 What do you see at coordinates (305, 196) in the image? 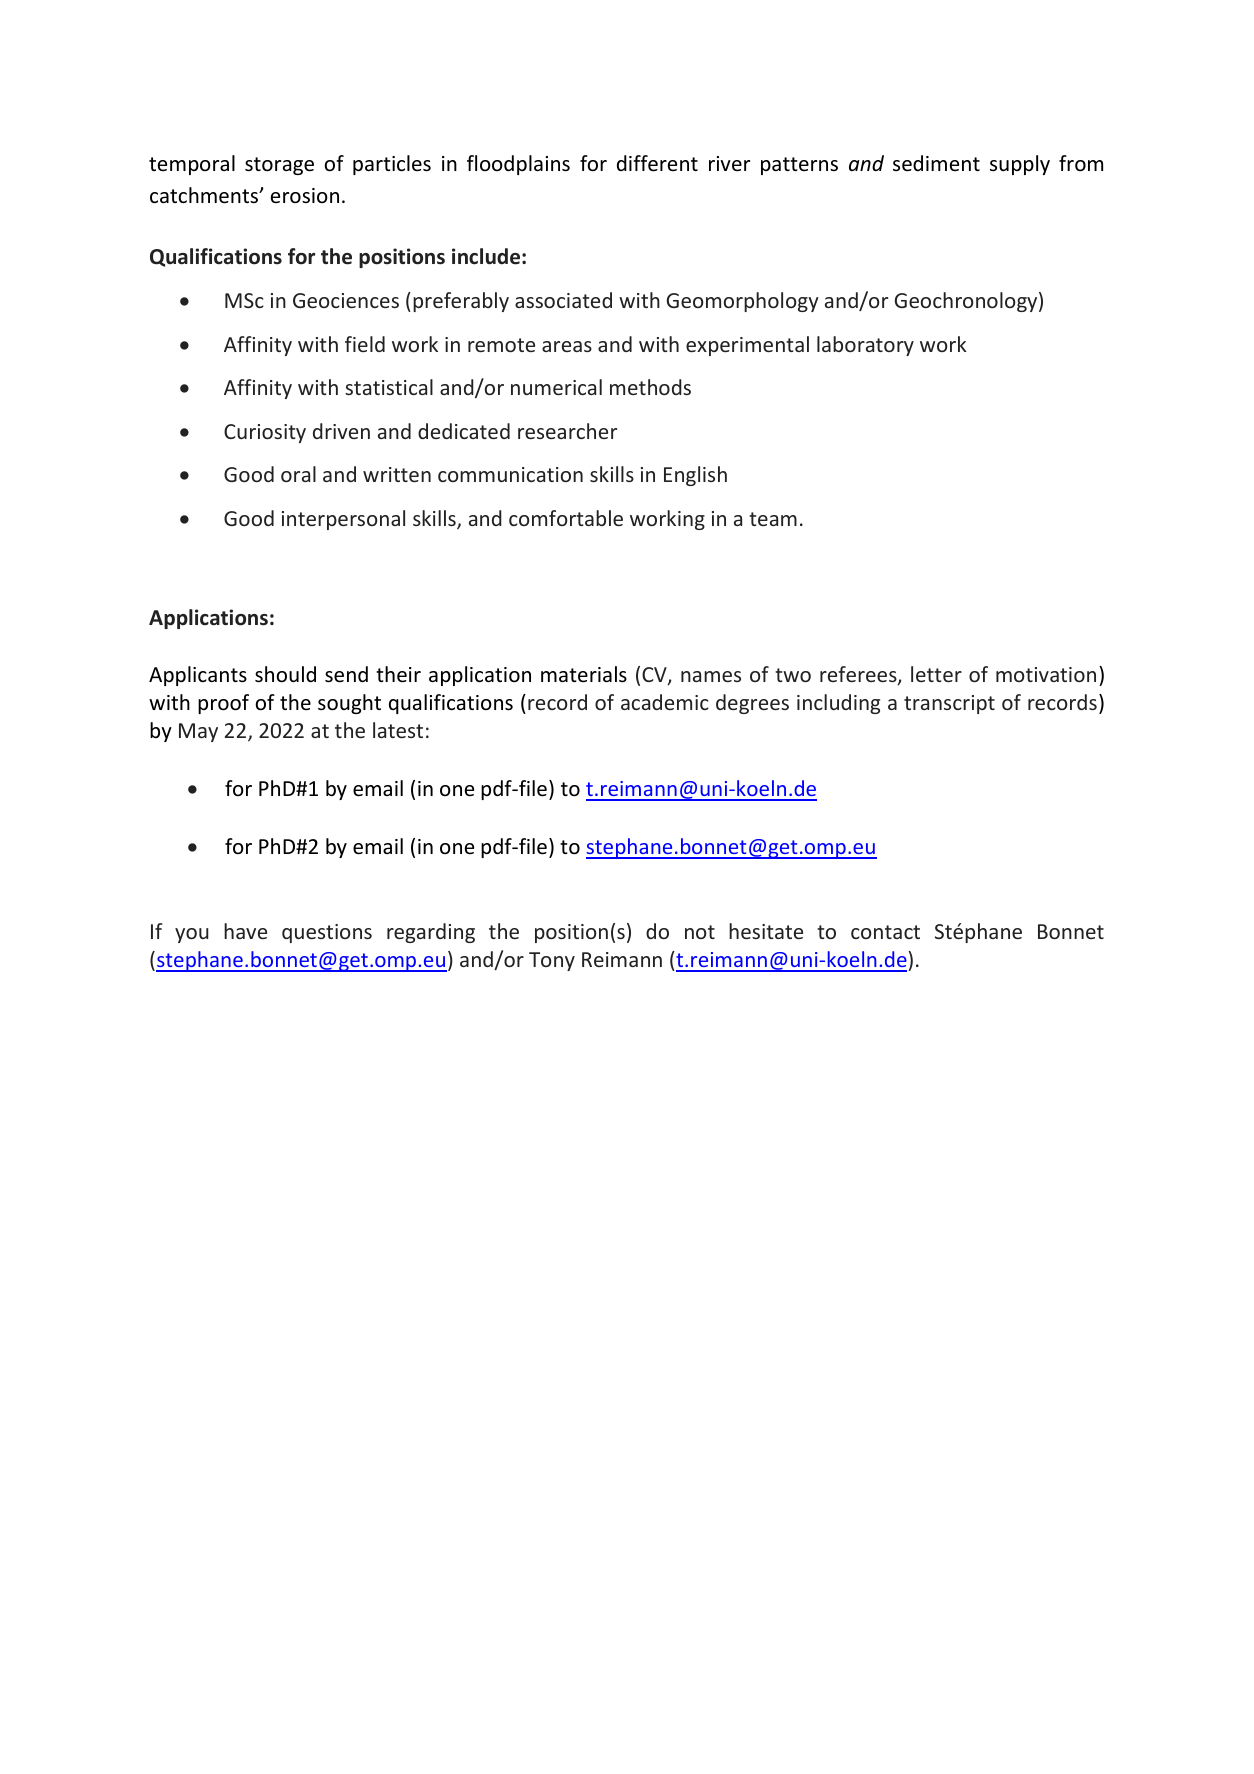
I see `erosion` at bounding box center [305, 196].
